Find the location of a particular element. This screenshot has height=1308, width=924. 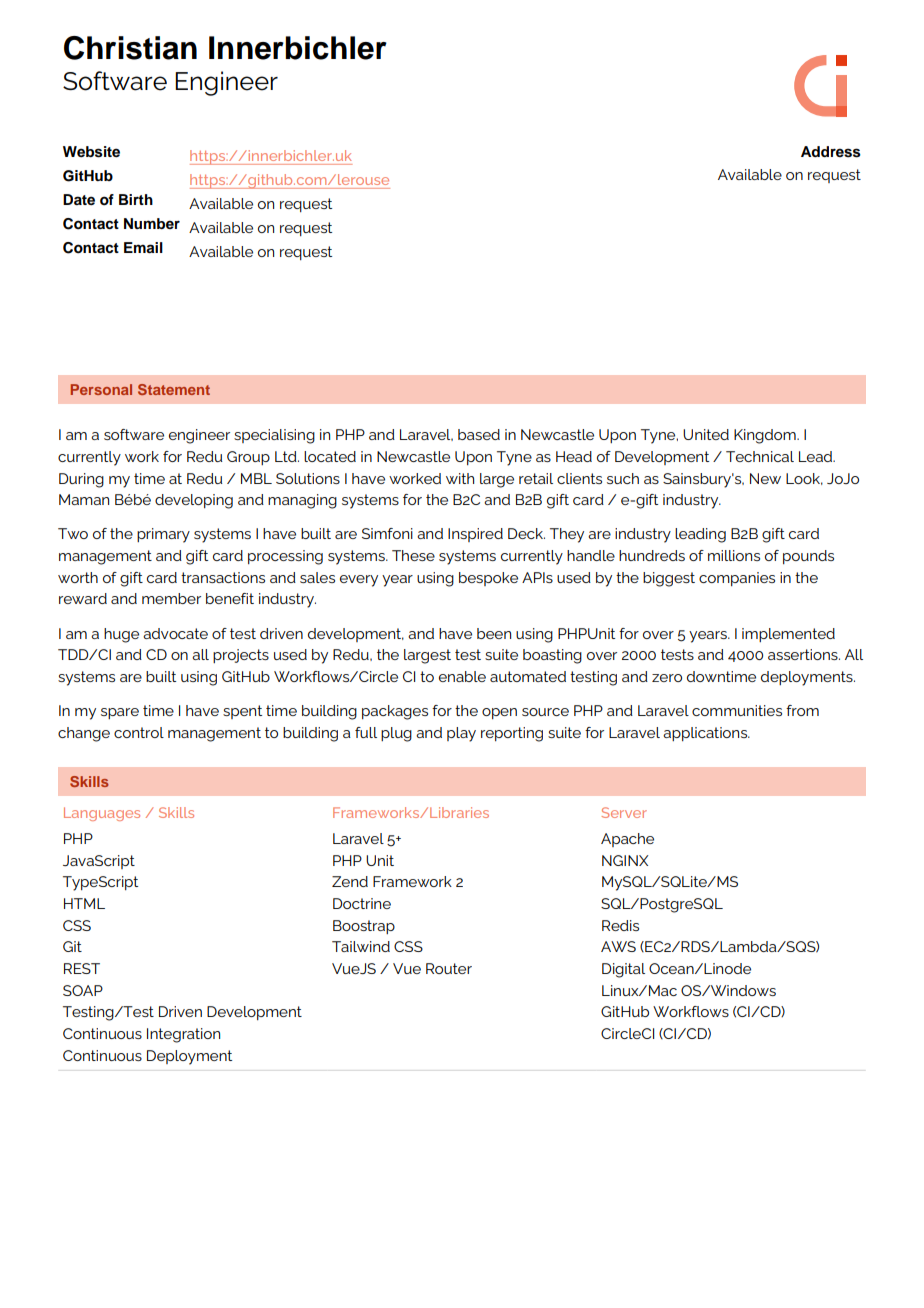

Christian is located at coordinates (130, 48).
